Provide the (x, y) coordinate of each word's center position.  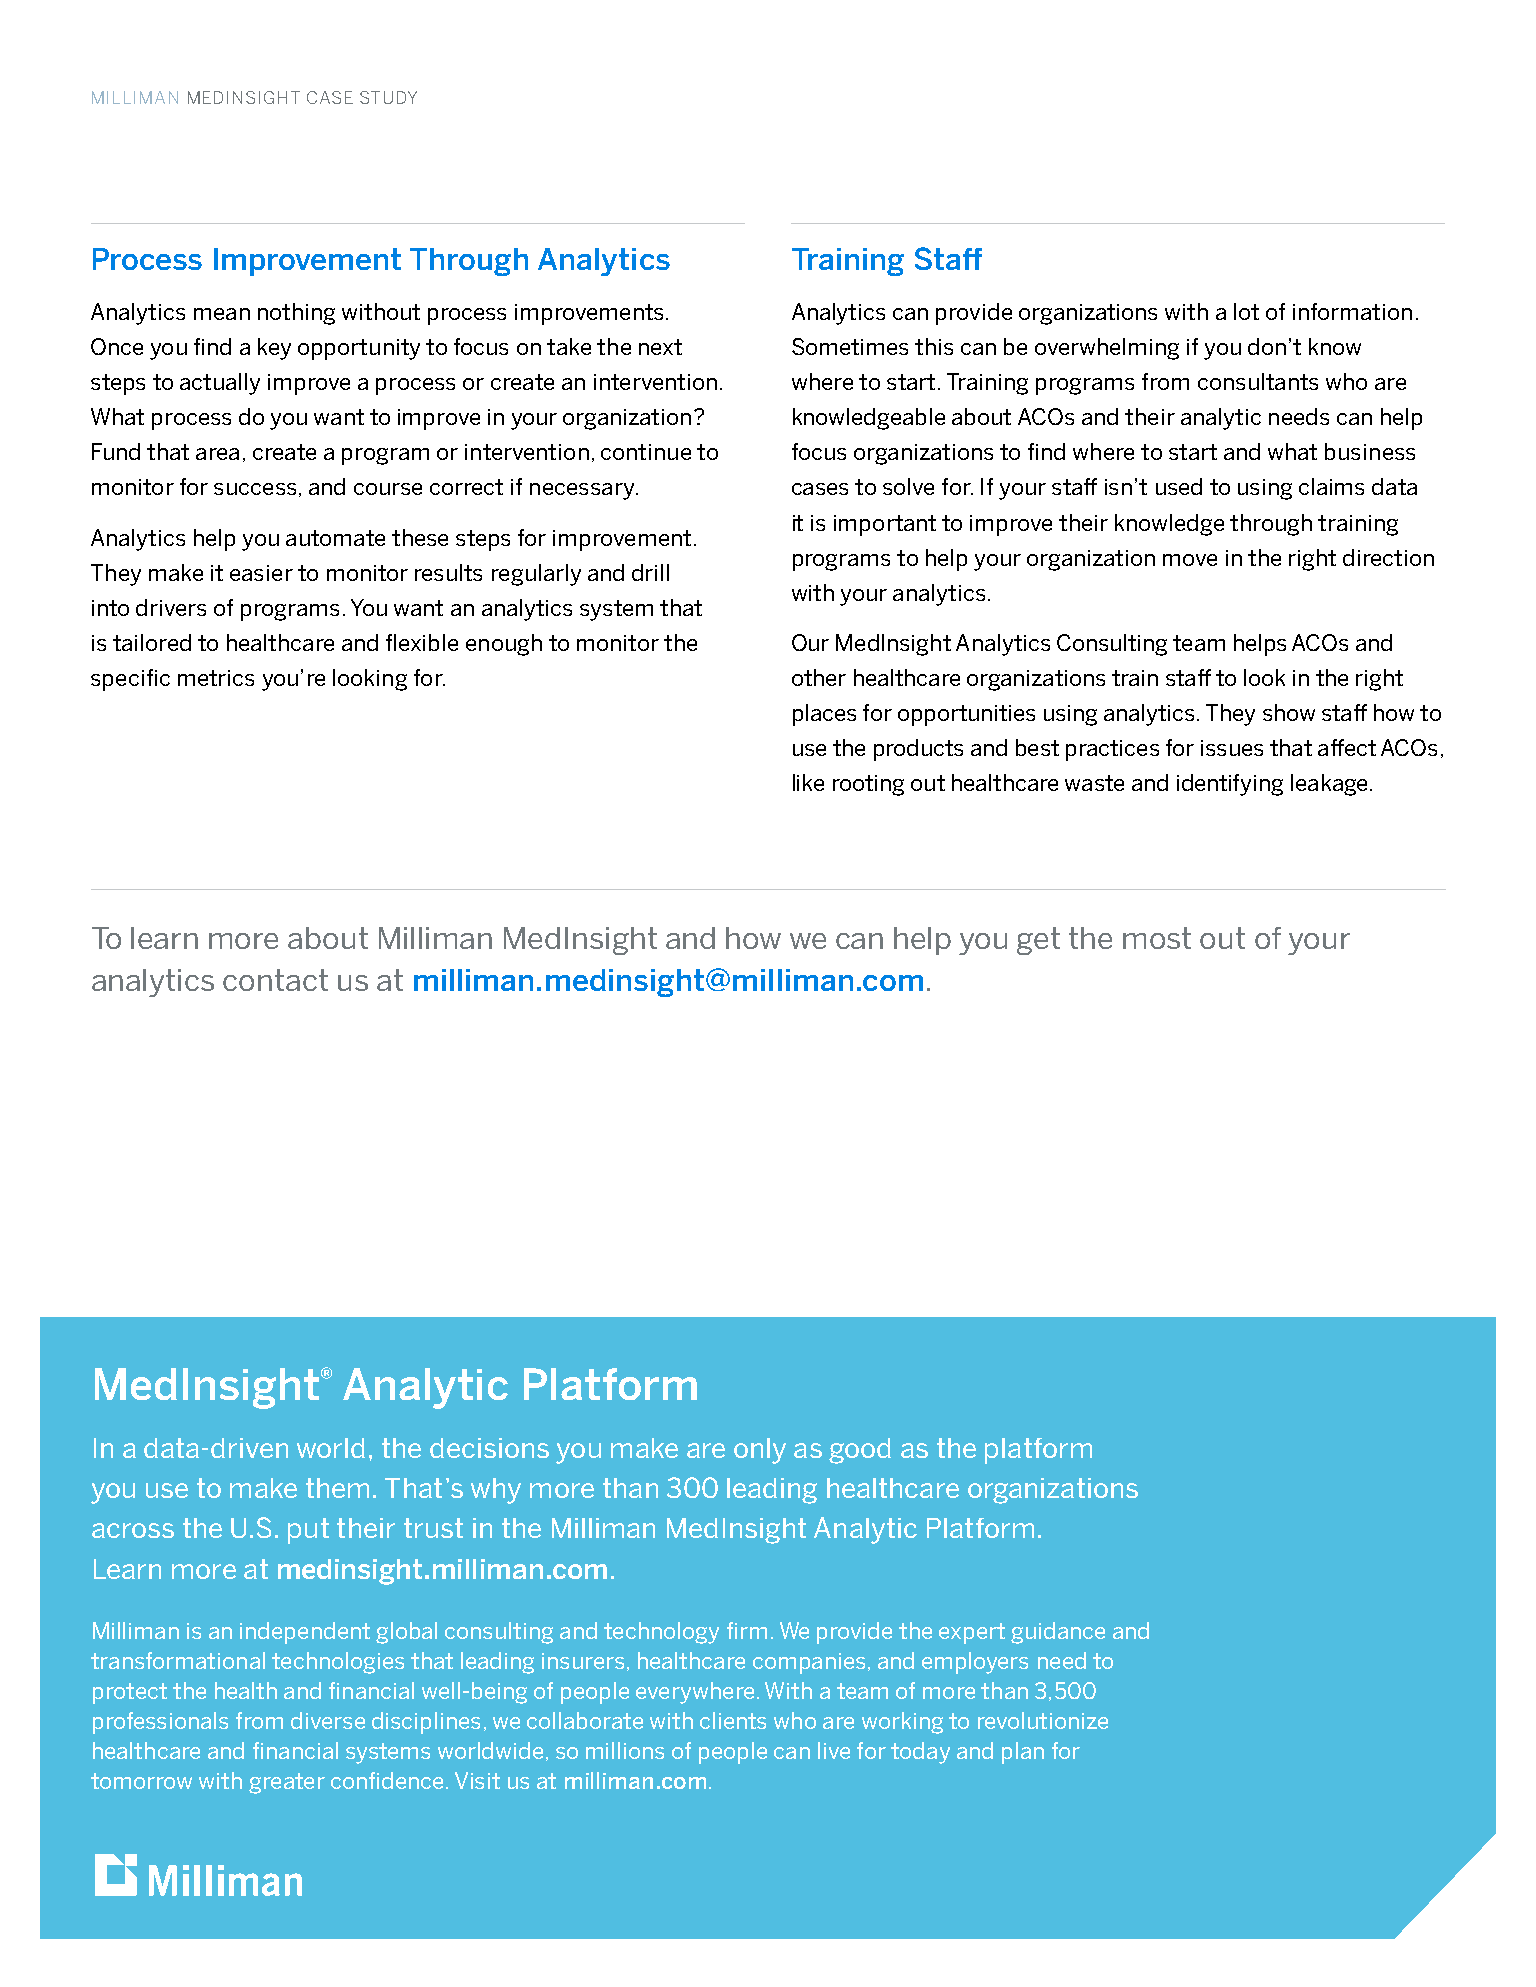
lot (1246, 311)
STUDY (388, 97)
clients (733, 1720)
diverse (328, 1720)
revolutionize (1043, 1720)
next (660, 347)
